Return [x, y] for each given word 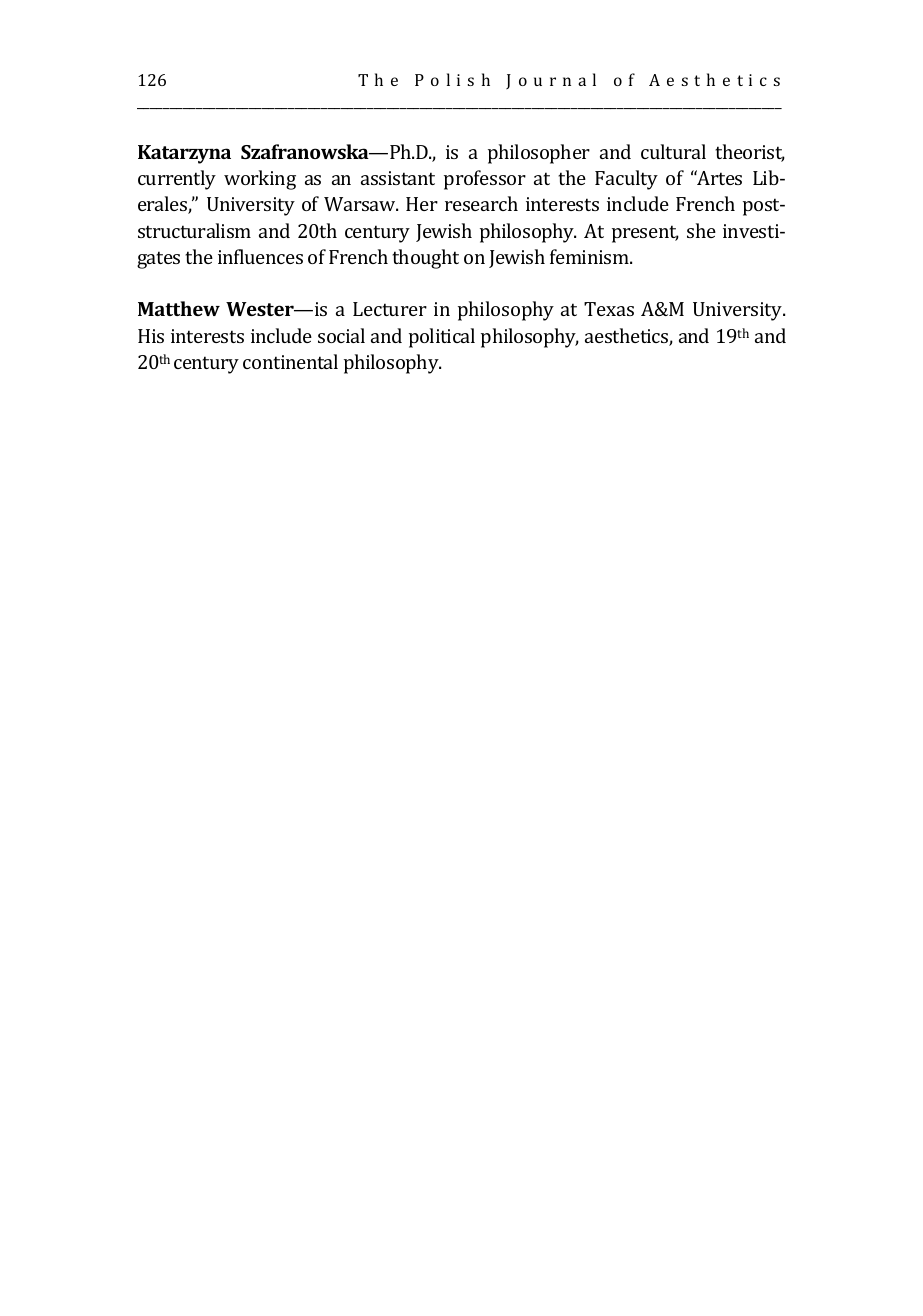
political [442, 338]
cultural [673, 151]
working [260, 180]
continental [290, 361]
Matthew [179, 308]
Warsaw [361, 204]
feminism [591, 256]
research [481, 203]
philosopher [539, 154]
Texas [609, 309]
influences [260, 256]
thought [425, 259]
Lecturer [390, 309]
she [701, 230]
